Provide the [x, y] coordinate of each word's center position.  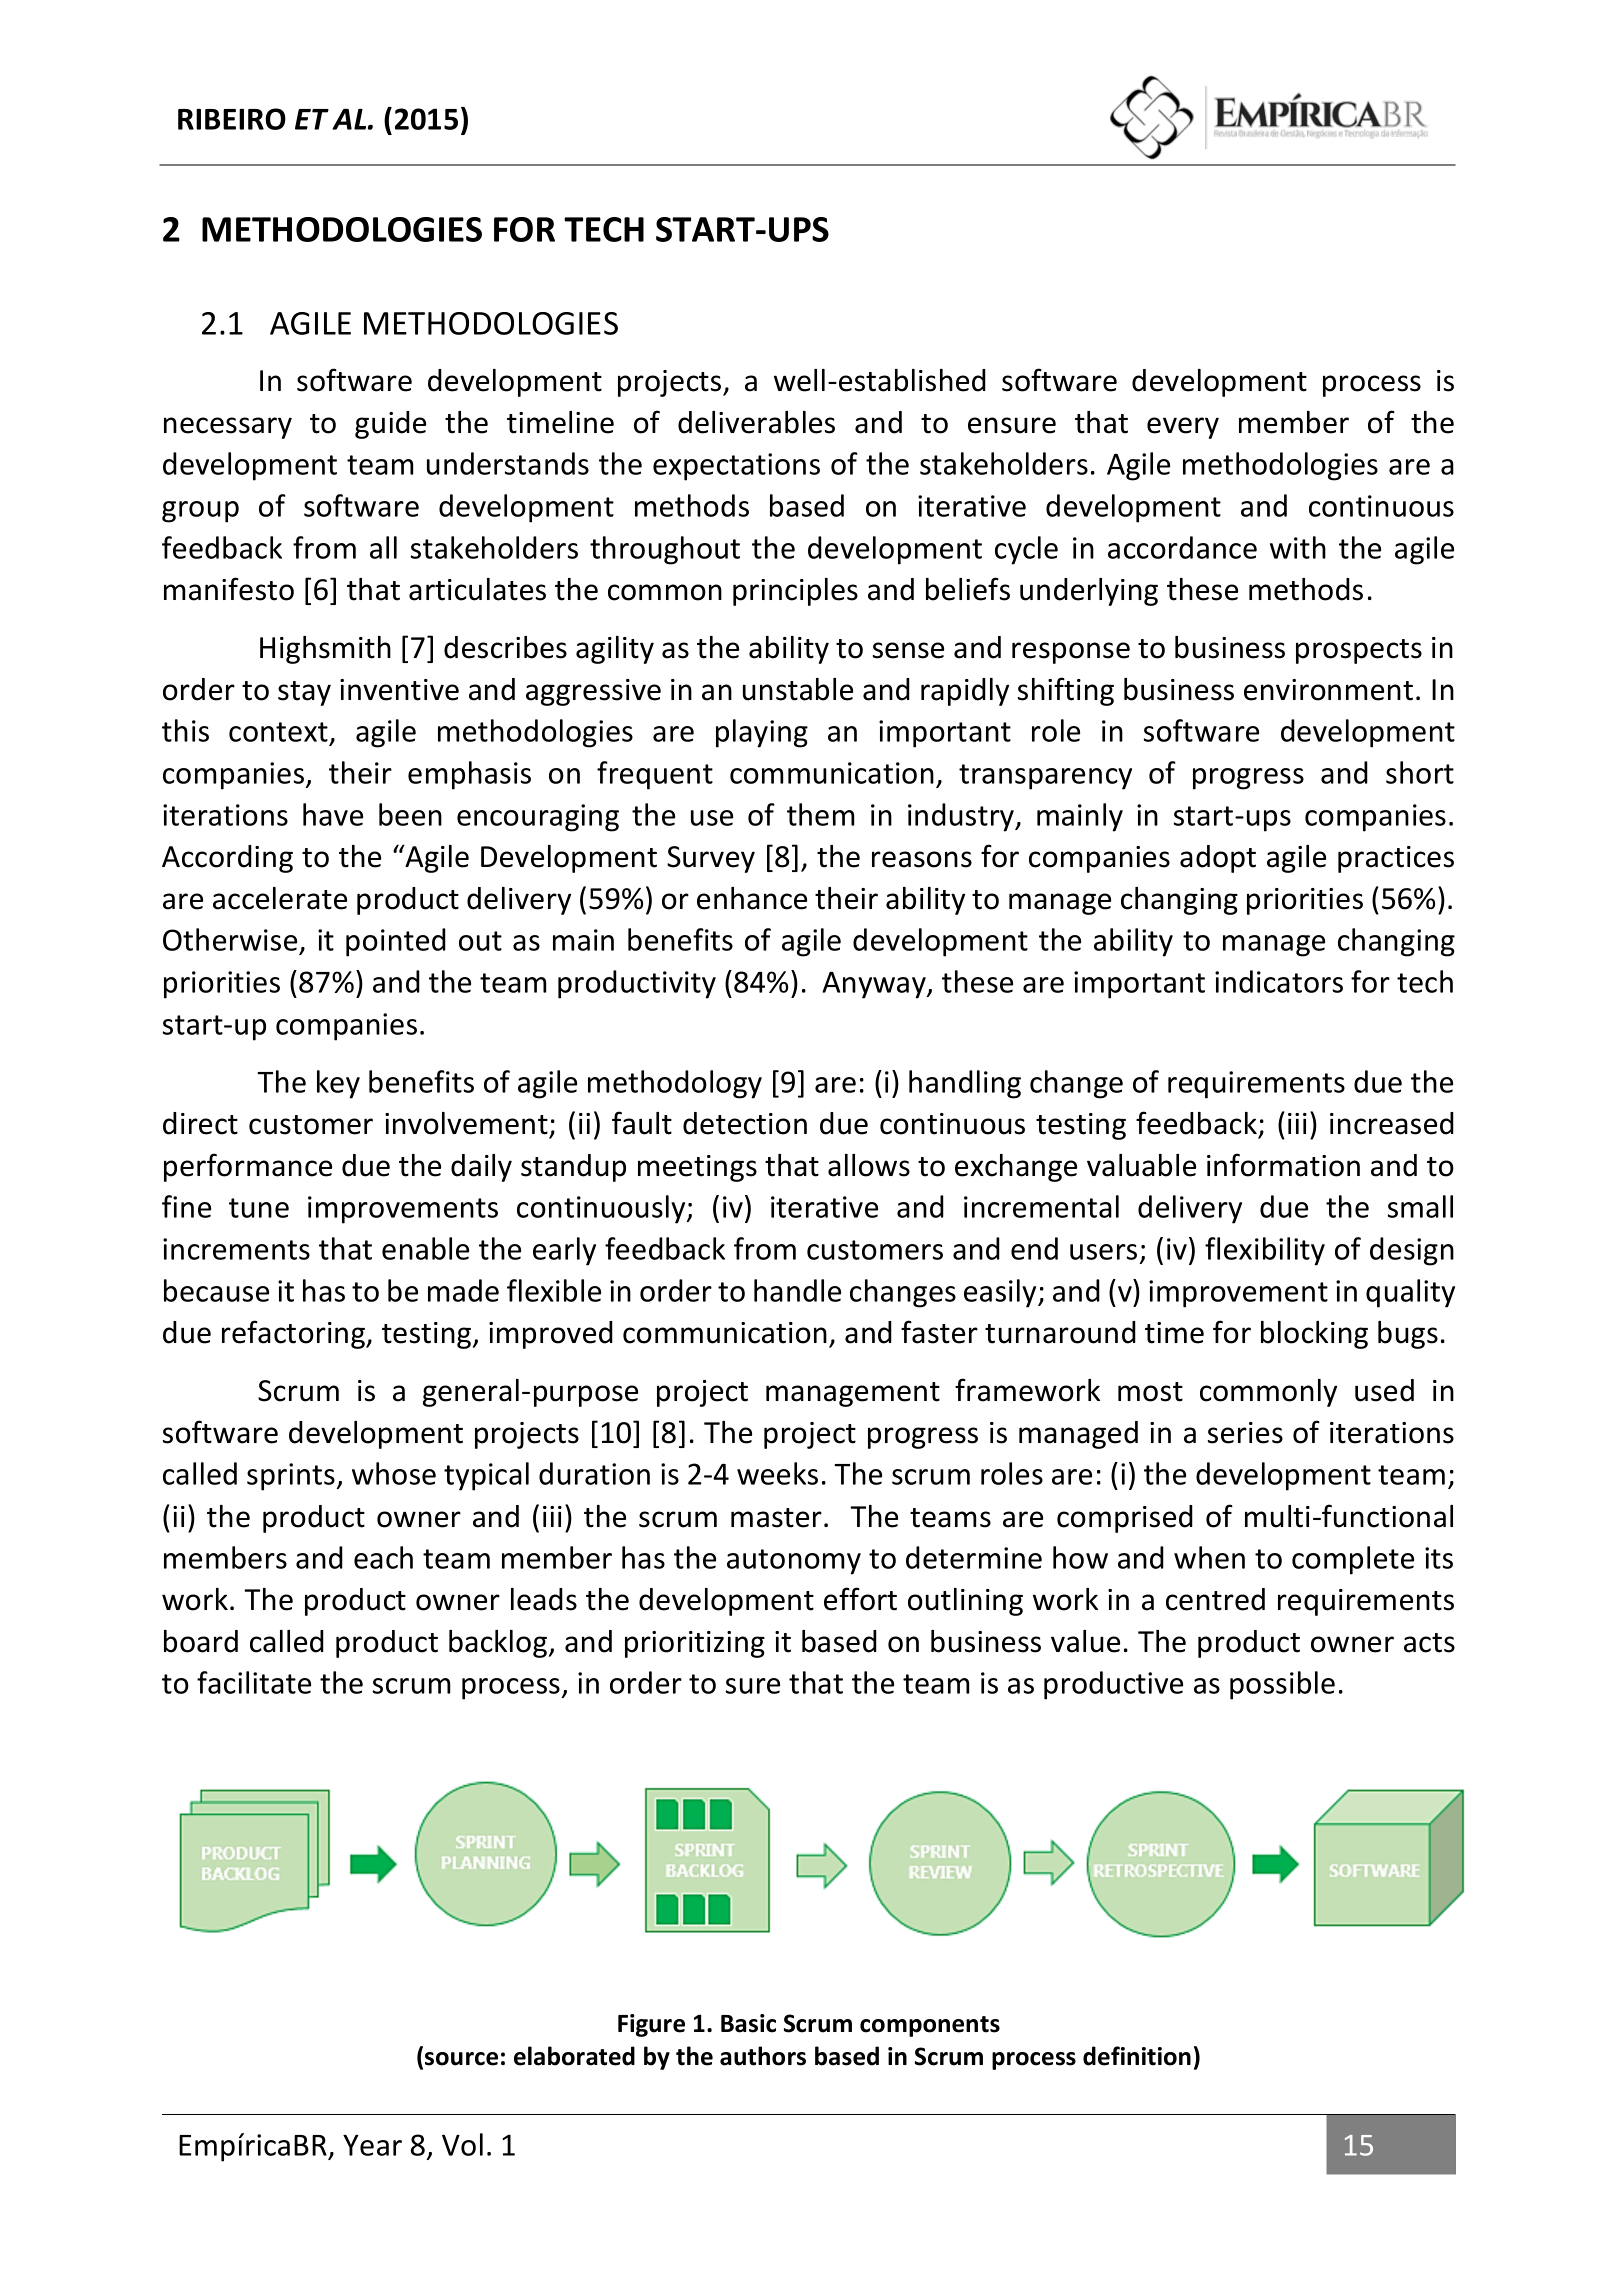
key [338, 1084]
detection [745, 1123]
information [1283, 1165]
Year [372, 2145]
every [1183, 428]
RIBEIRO [232, 119]
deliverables [756, 422]
